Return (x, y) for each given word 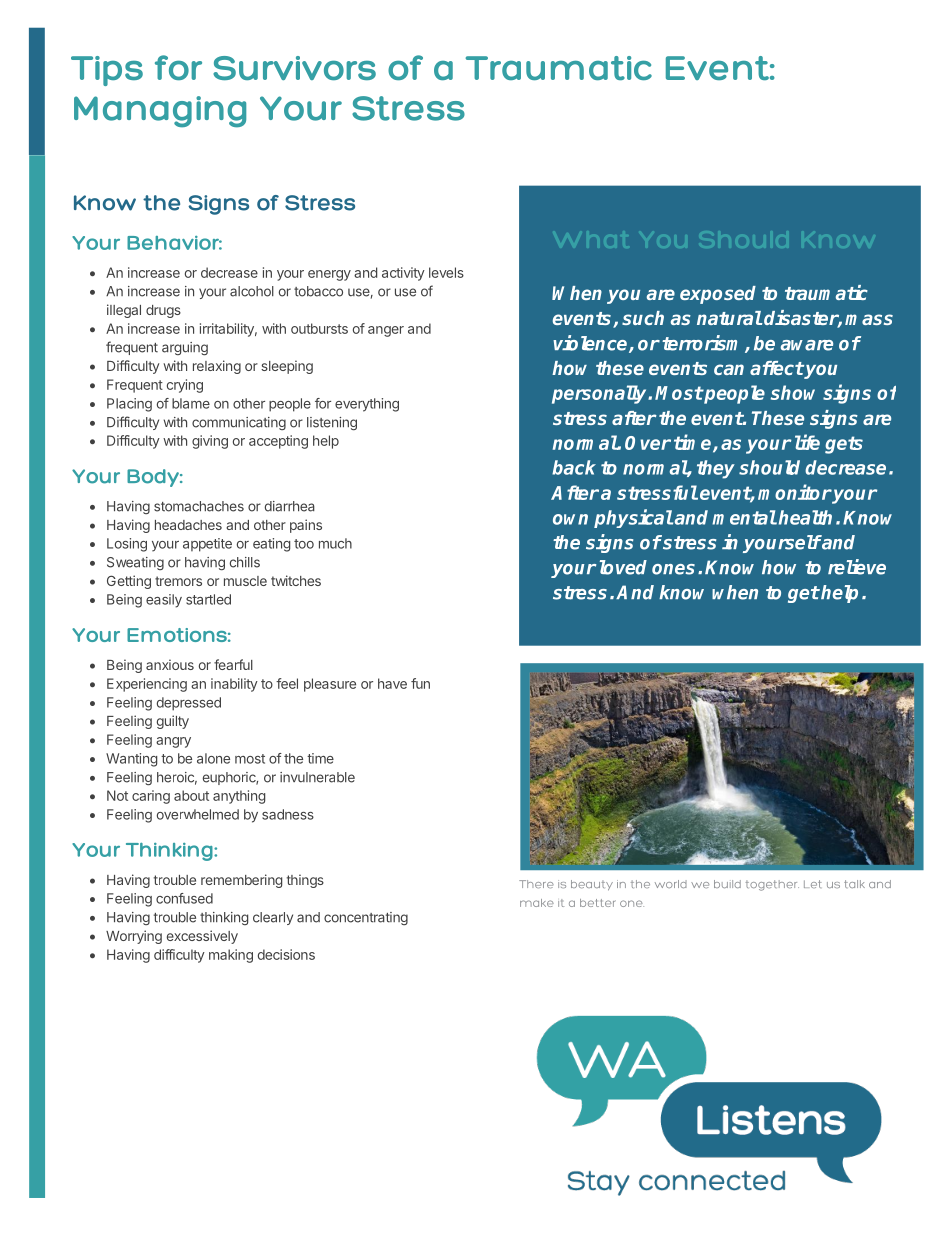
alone (213, 758)
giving (210, 442)
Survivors (294, 68)
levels (446, 272)
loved (623, 567)
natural (729, 318)
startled (208, 599)
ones (673, 569)
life (807, 442)
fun (420, 683)
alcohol (252, 291)
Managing (160, 112)
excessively (202, 937)
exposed (718, 295)
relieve (857, 567)
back (574, 467)
